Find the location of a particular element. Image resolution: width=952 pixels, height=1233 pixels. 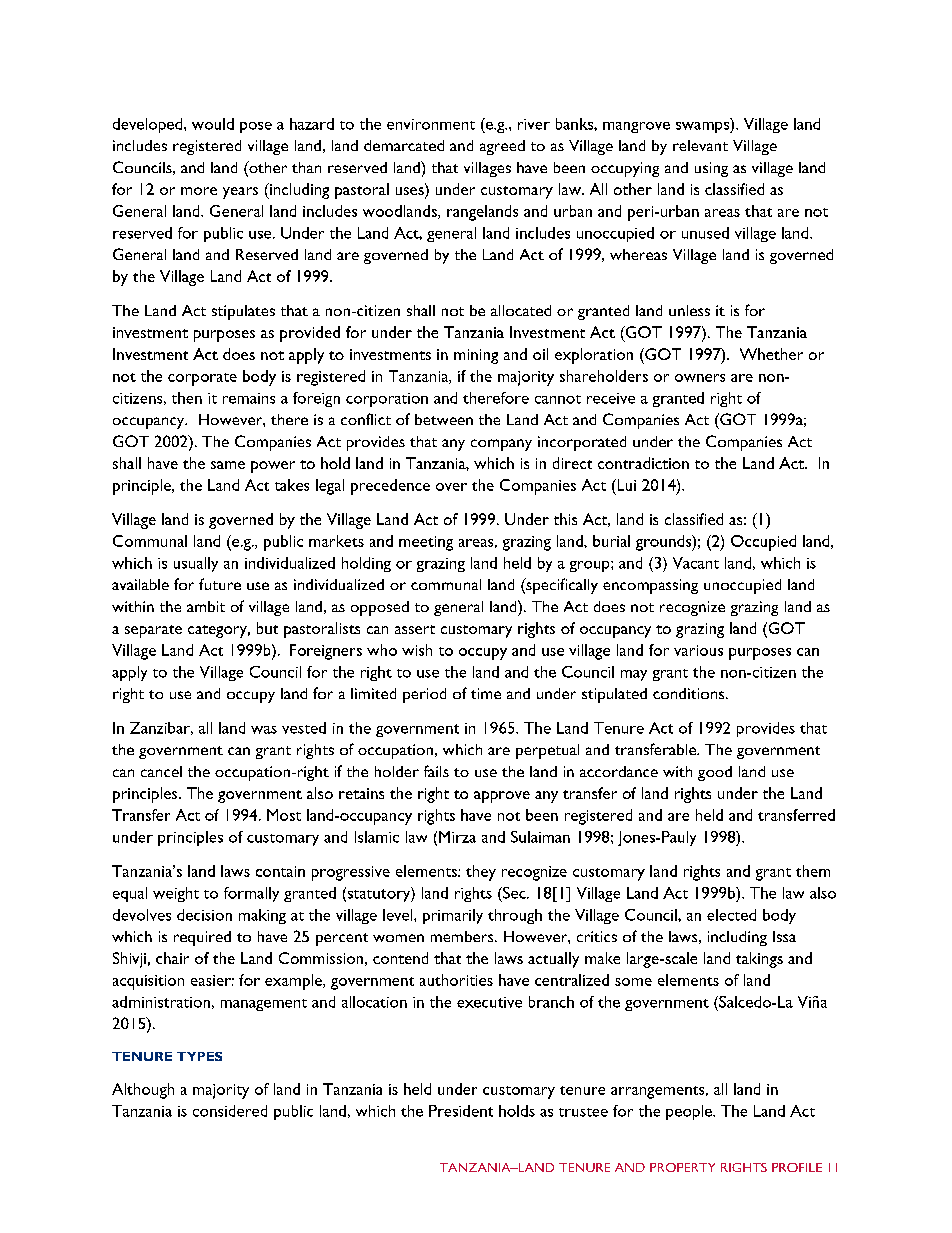

people is located at coordinates (690, 1112).
